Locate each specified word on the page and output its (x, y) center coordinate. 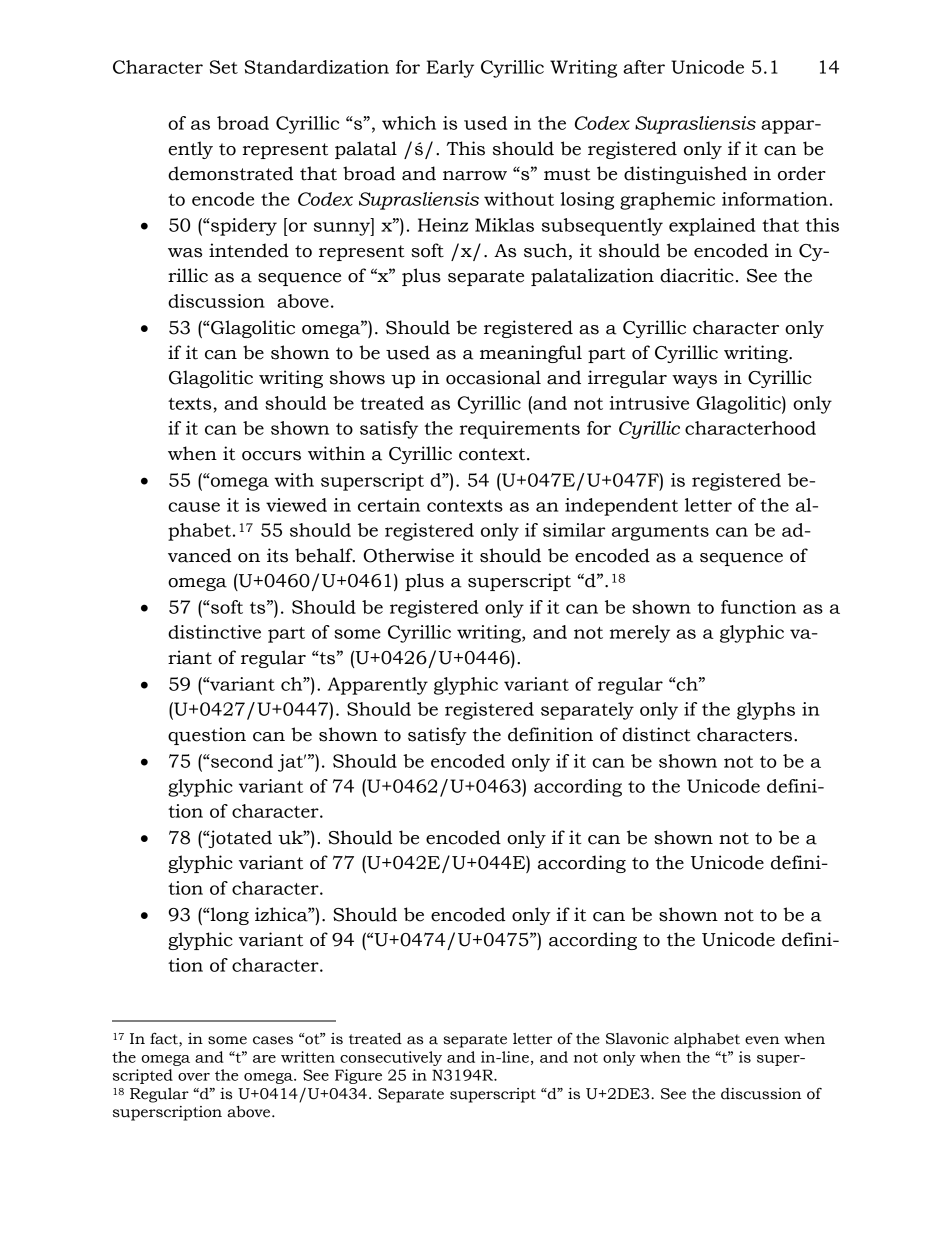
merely (640, 634)
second (241, 761)
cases (273, 1040)
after (644, 67)
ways (694, 381)
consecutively (391, 1058)
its (277, 555)
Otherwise (408, 555)
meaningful (531, 354)
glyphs (766, 711)
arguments (660, 533)
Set (224, 67)
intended (249, 250)
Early (450, 69)
